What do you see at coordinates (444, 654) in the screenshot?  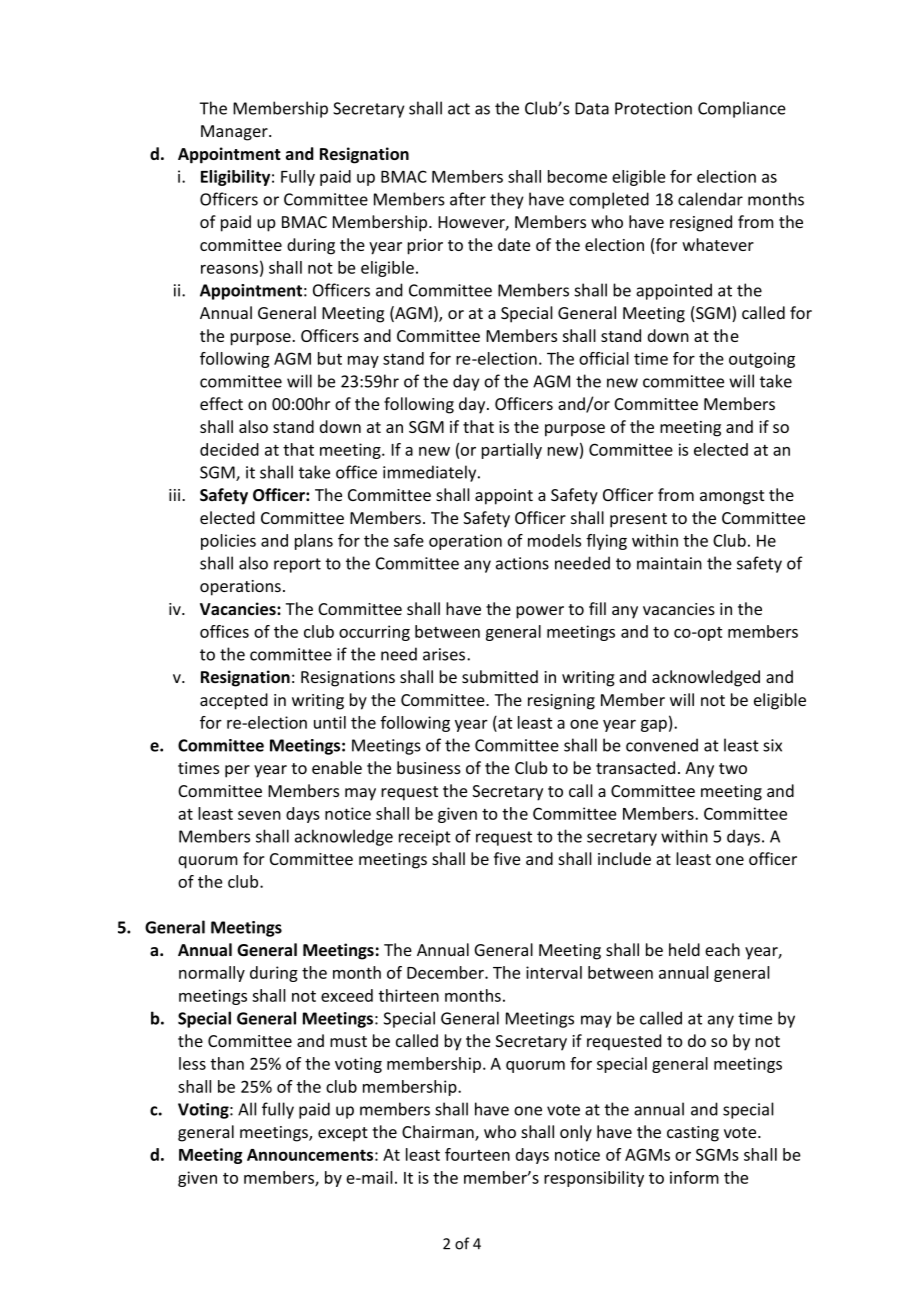 I see `arises` at bounding box center [444, 654].
